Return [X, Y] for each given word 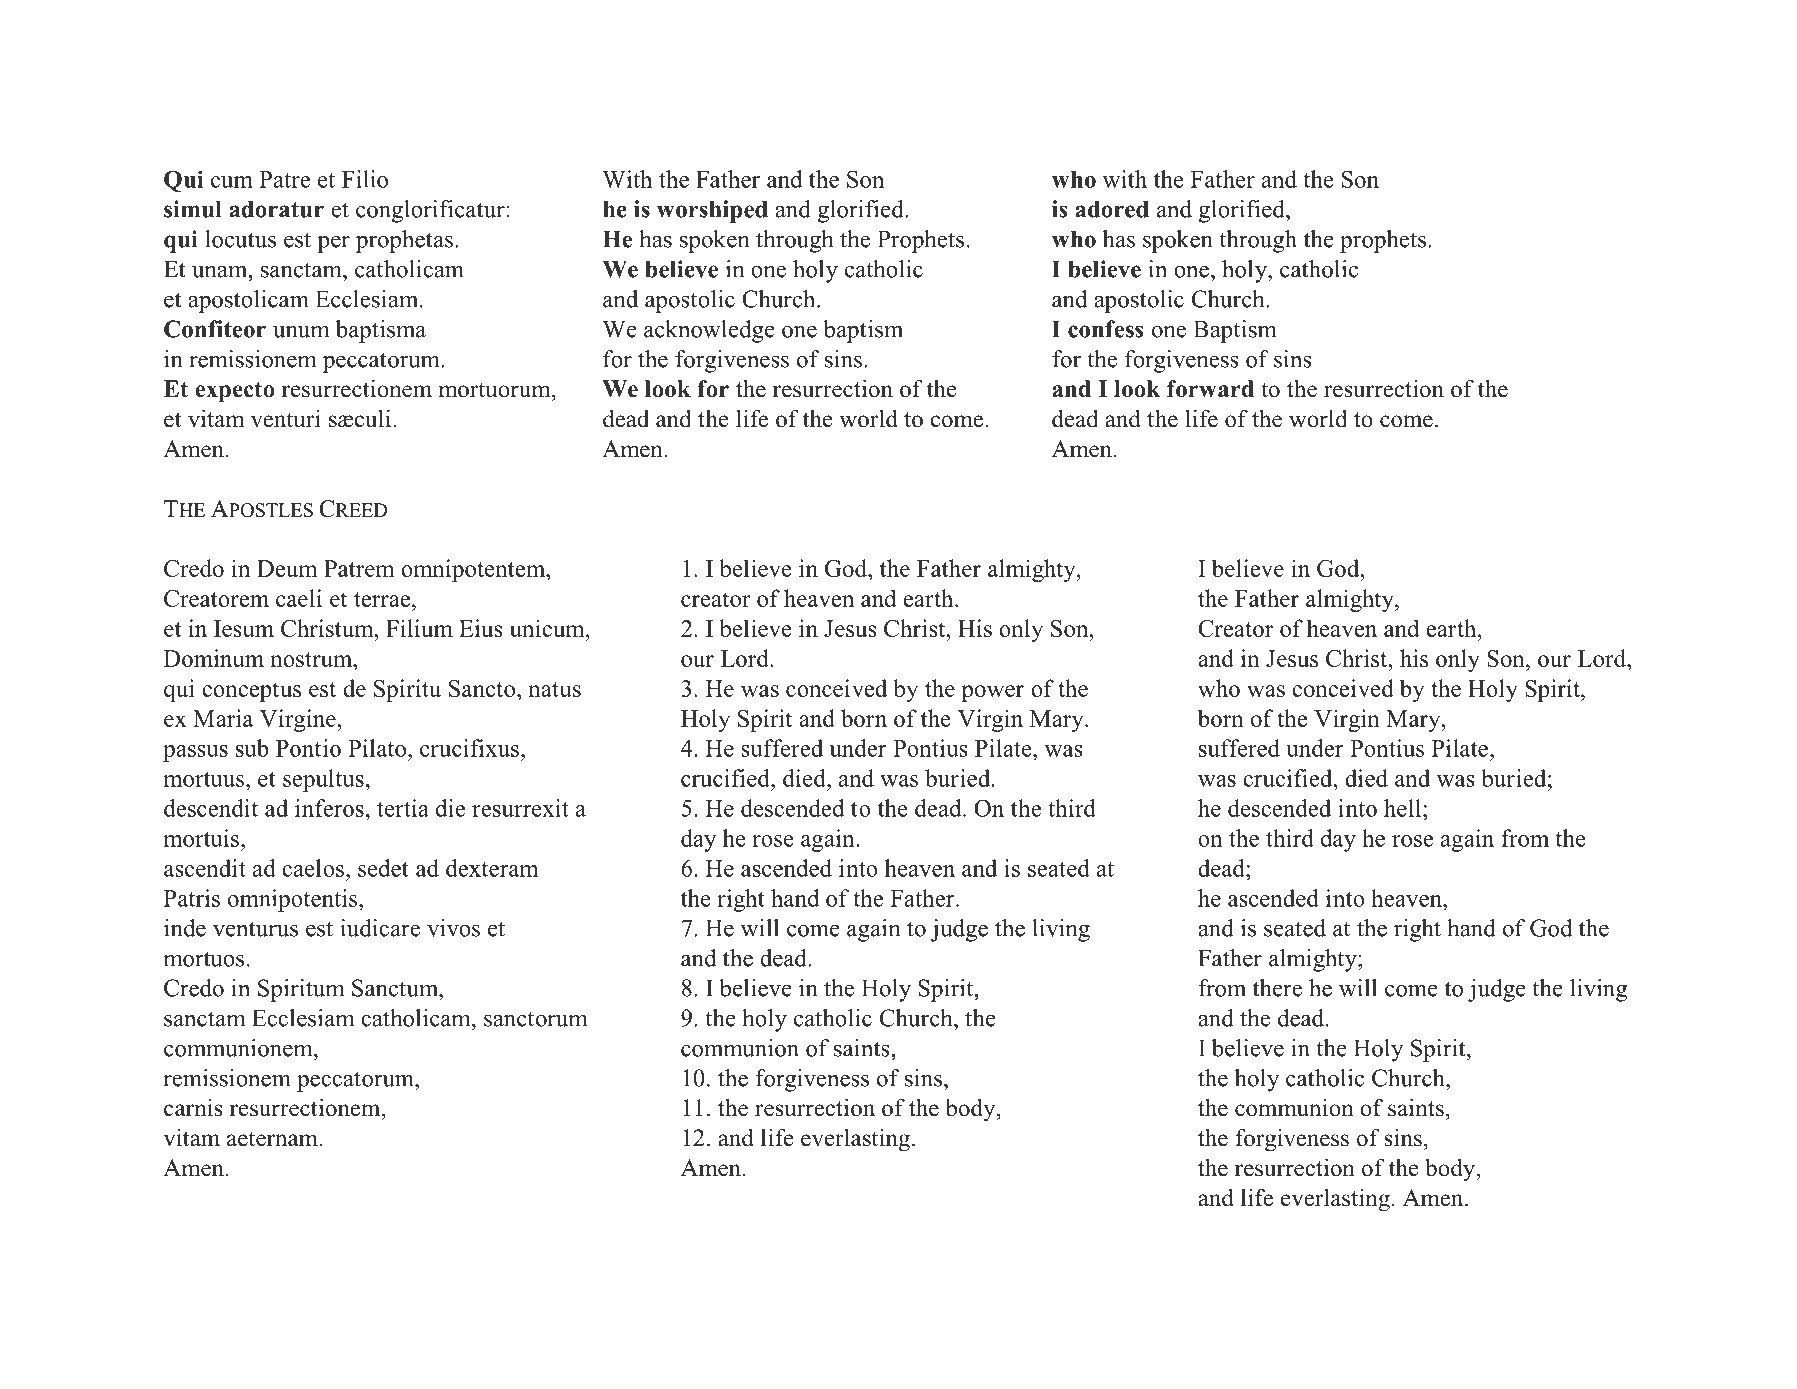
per [334, 244]
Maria [223, 718]
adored [1112, 209]
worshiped [712, 211]
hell [1404, 808]
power [992, 693]
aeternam [273, 1139]
